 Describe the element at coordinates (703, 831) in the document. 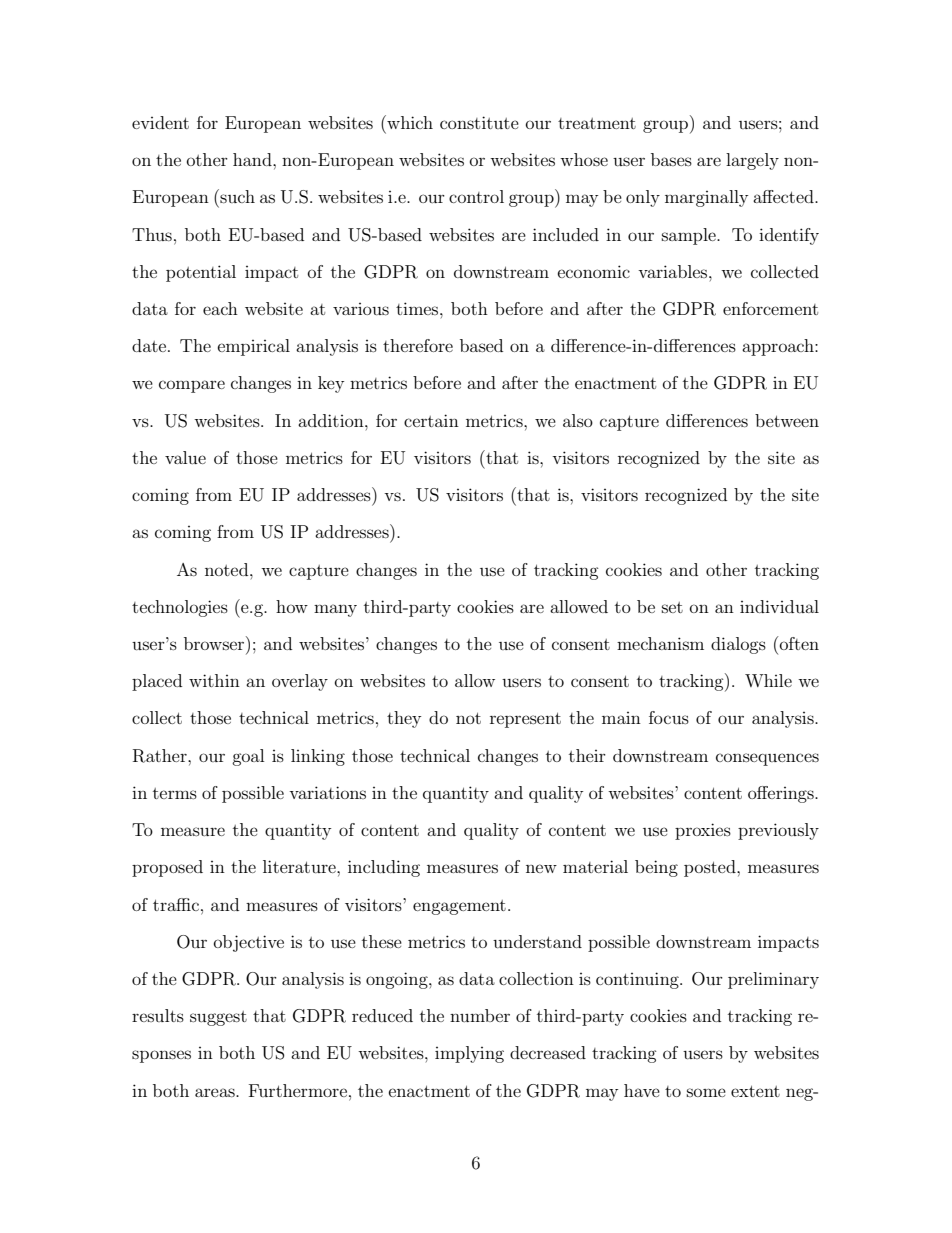

I see `proxies` at that location.
